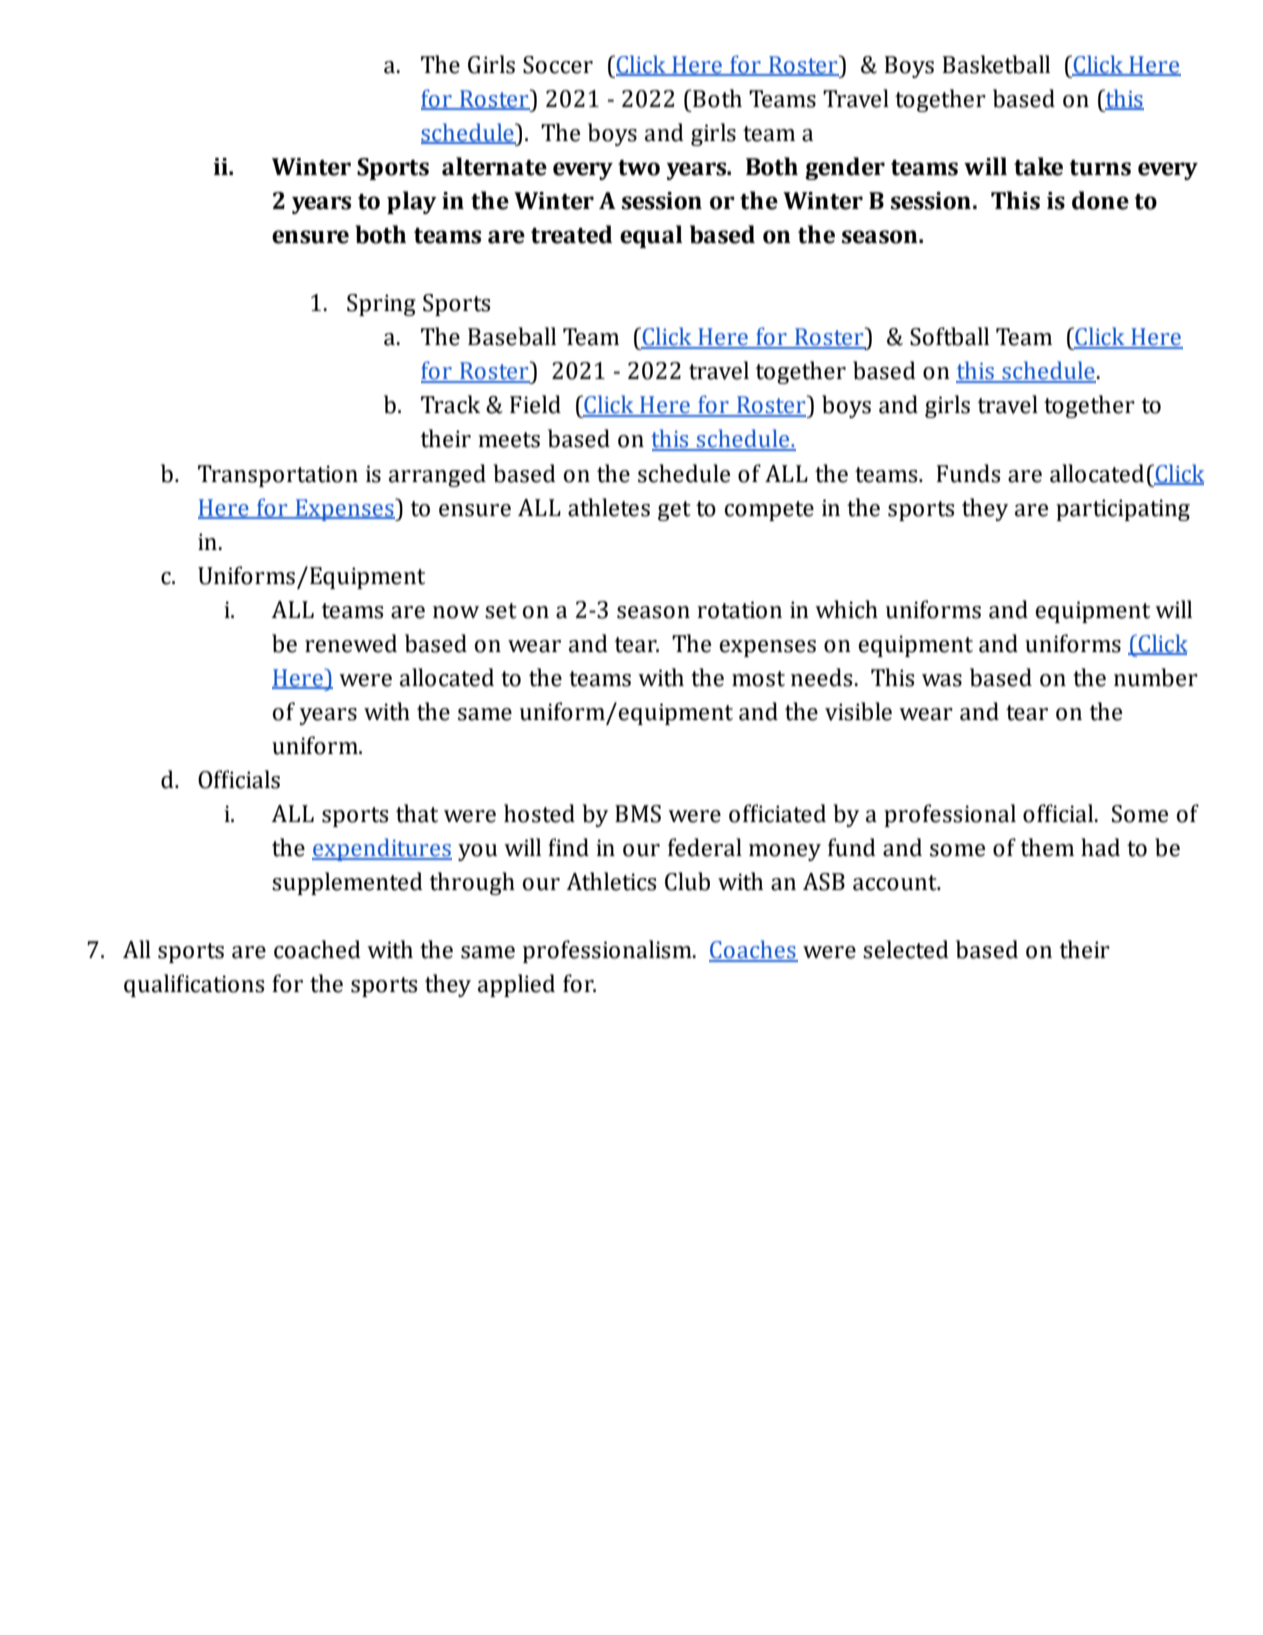  What do you see at coordinates (317, 949) in the page?
I see `coached` at bounding box center [317, 949].
